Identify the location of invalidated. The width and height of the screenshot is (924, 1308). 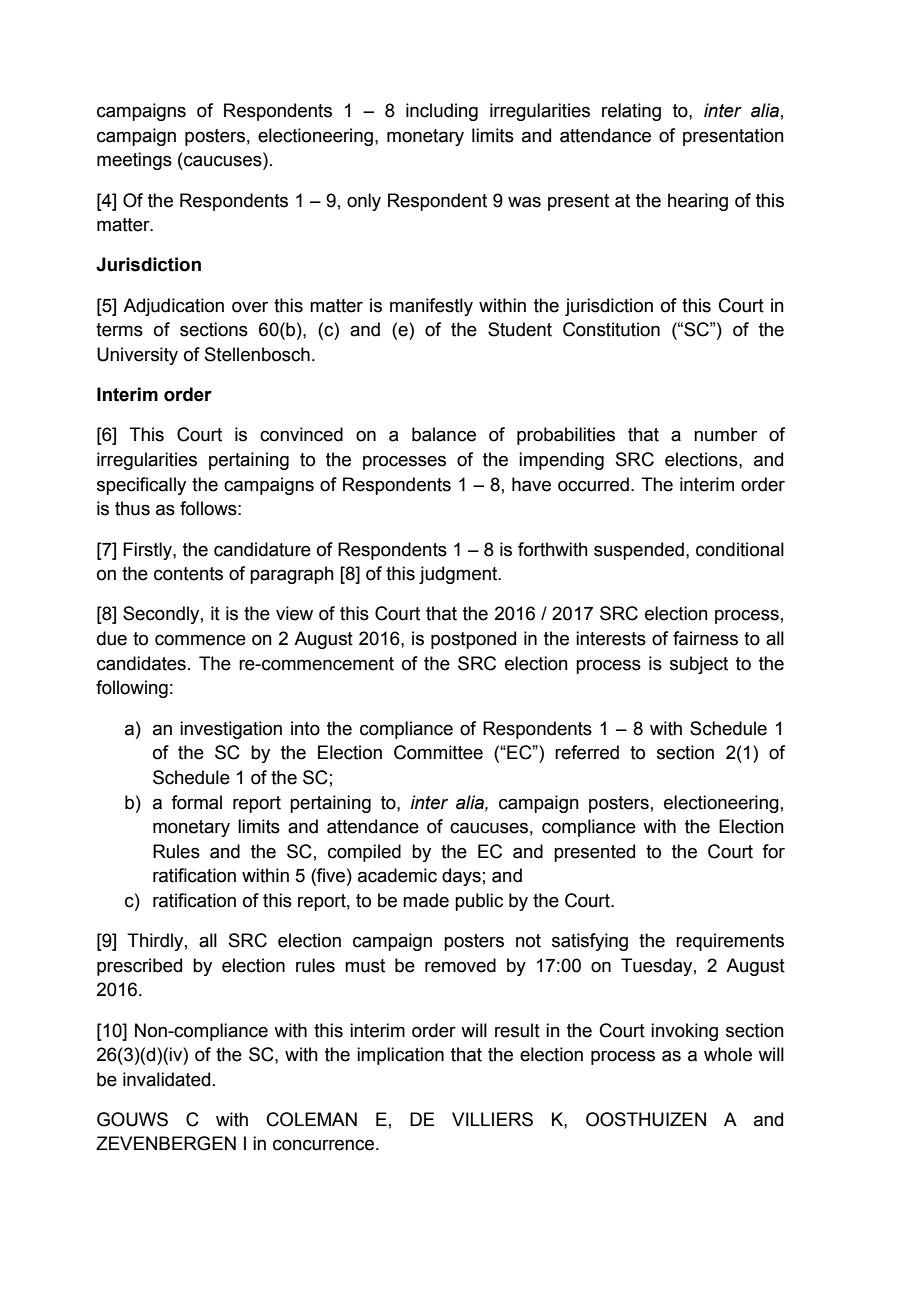
(166, 1079).
